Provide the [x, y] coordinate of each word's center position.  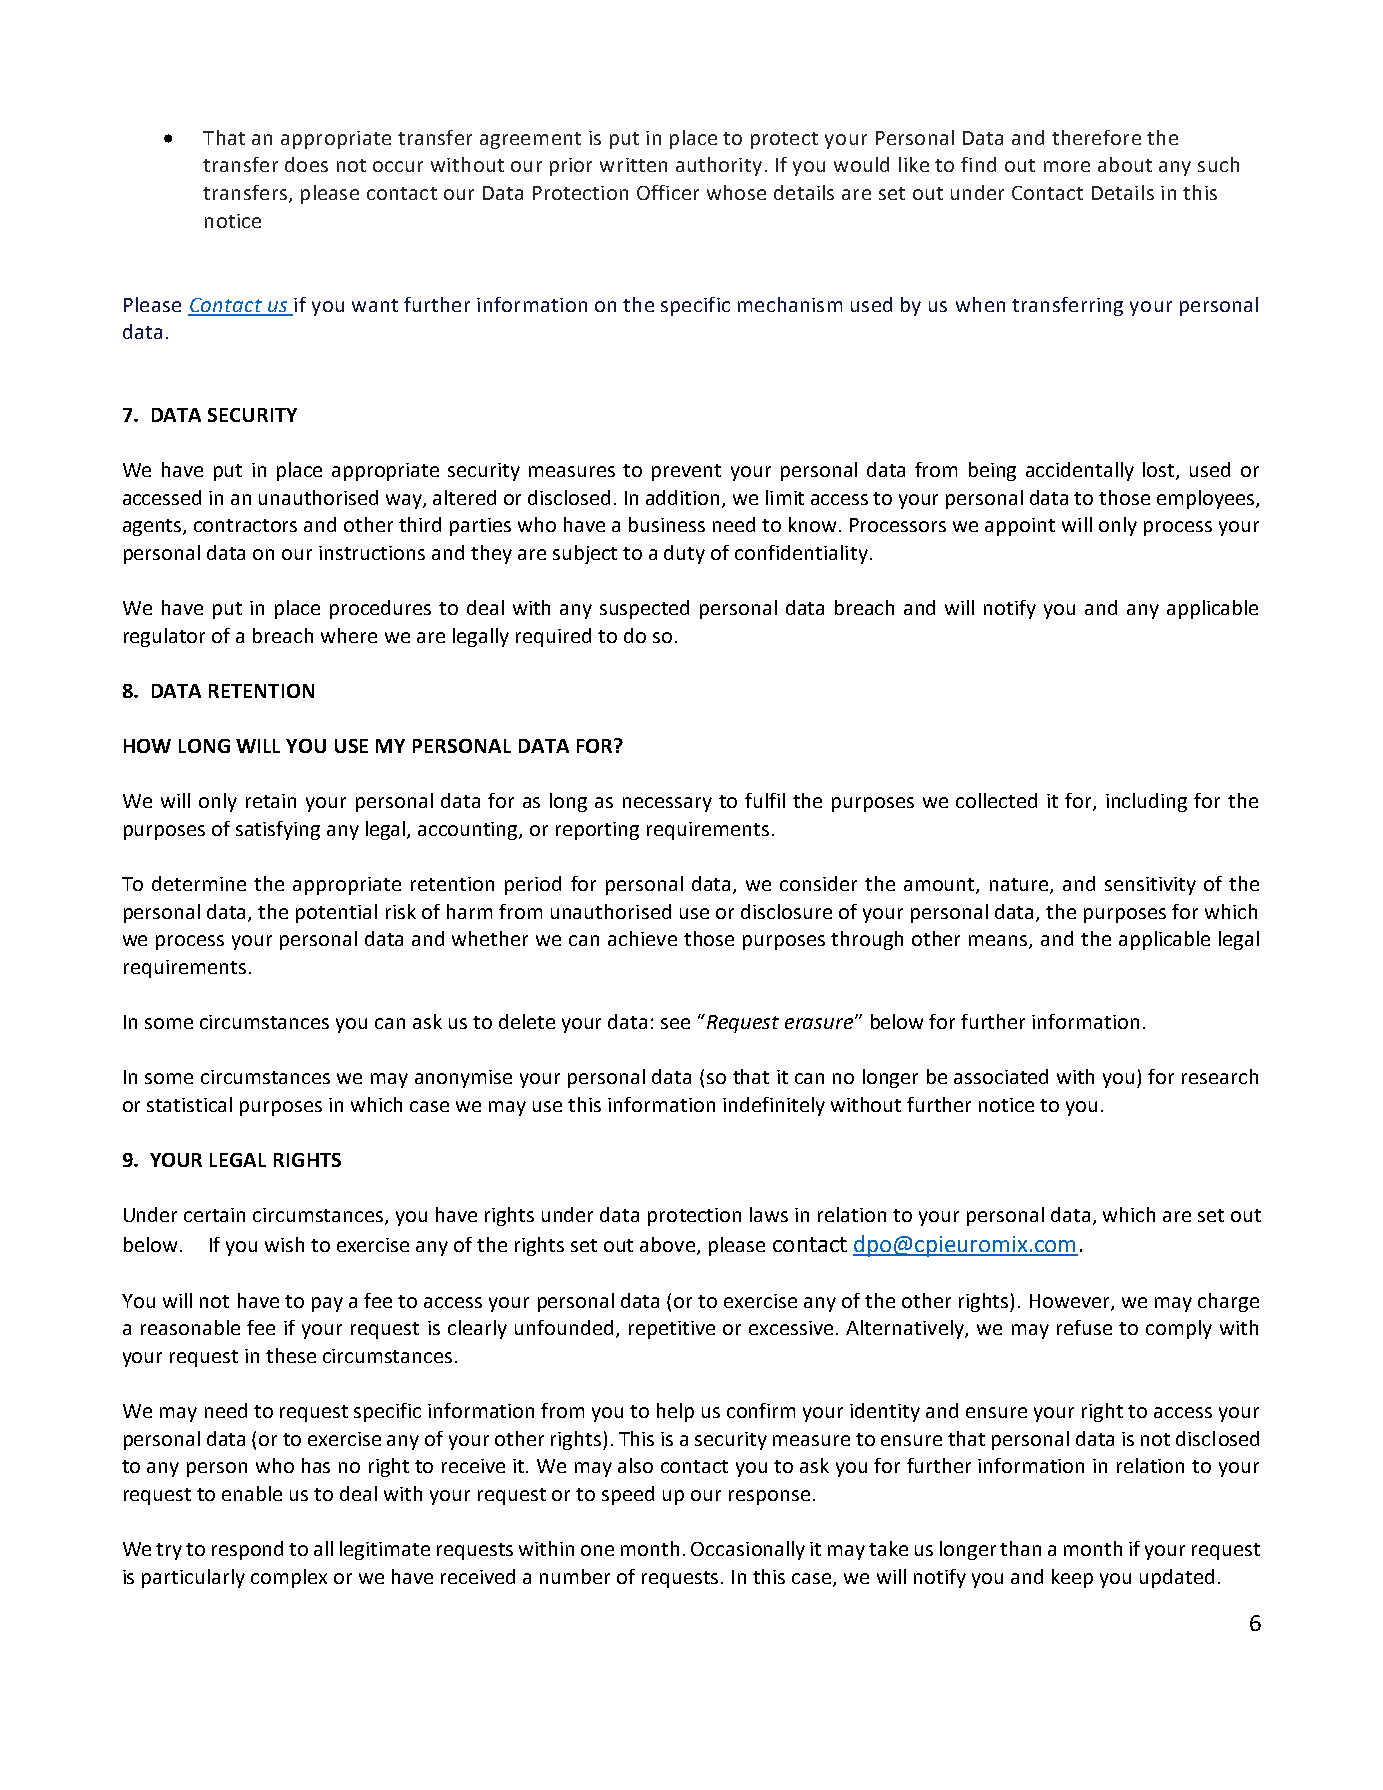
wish [284, 1244]
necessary [667, 804]
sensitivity [1150, 886]
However [1071, 1302]
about [1125, 164]
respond [247, 1550]
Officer [668, 192]
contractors [245, 525]
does [306, 164]
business [667, 524]
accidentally [1080, 471]
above [667, 1244]
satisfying [278, 830]
